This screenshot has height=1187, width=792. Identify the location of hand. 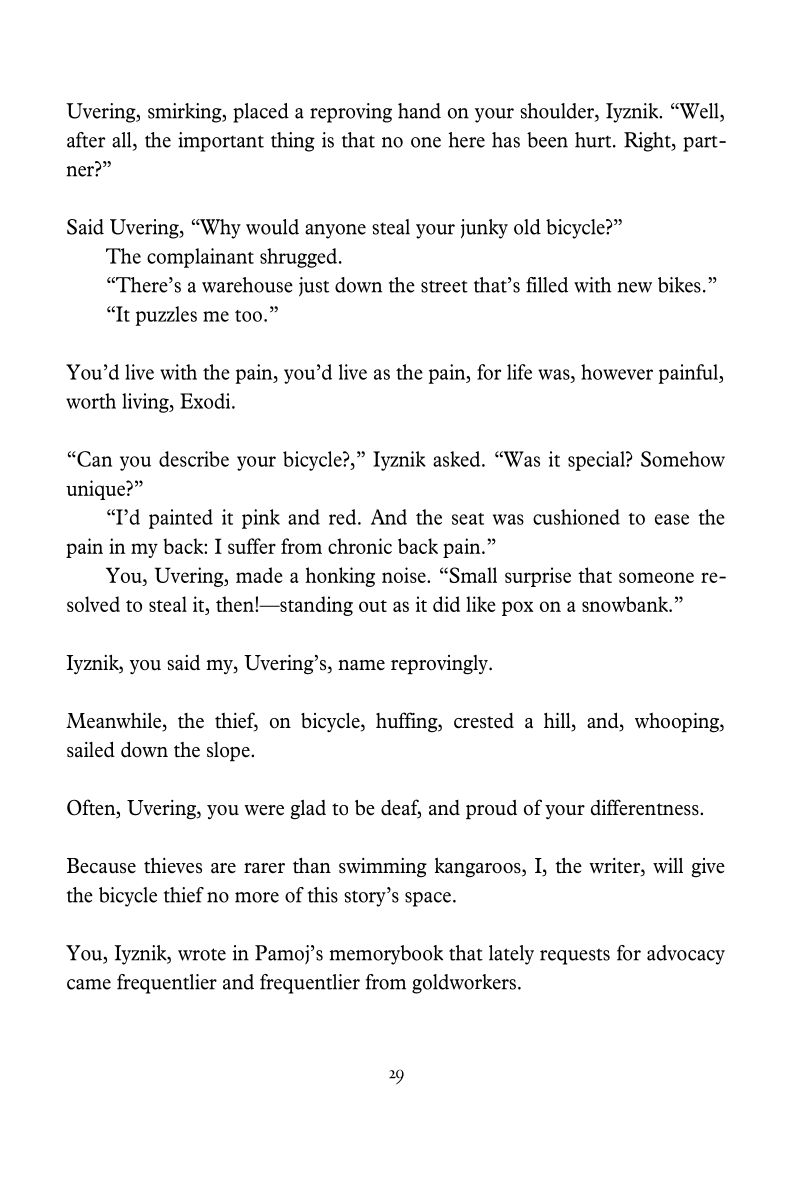
(419, 111).
